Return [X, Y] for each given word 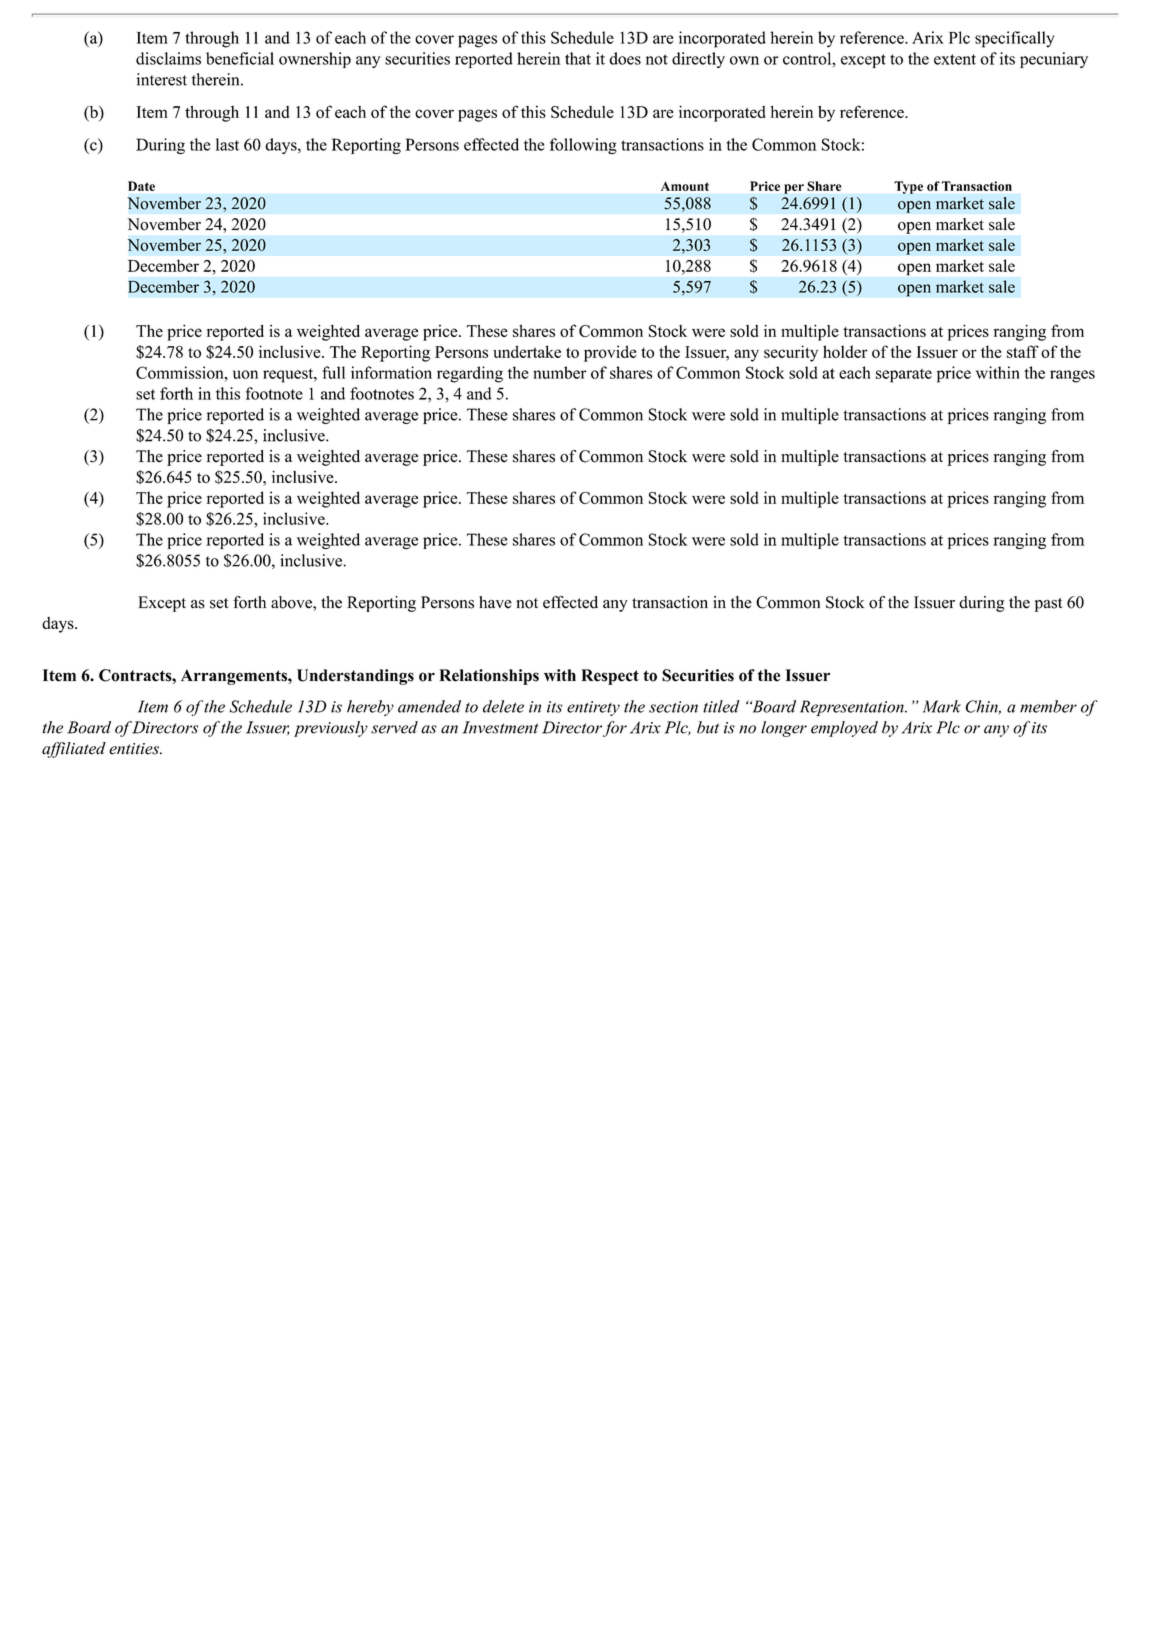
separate [904, 376]
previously [331, 729]
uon [245, 374]
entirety [593, 708]
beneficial [240, 58]
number [560, 372]
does [625, 58]
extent [955, 59]
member [1048, 706]
